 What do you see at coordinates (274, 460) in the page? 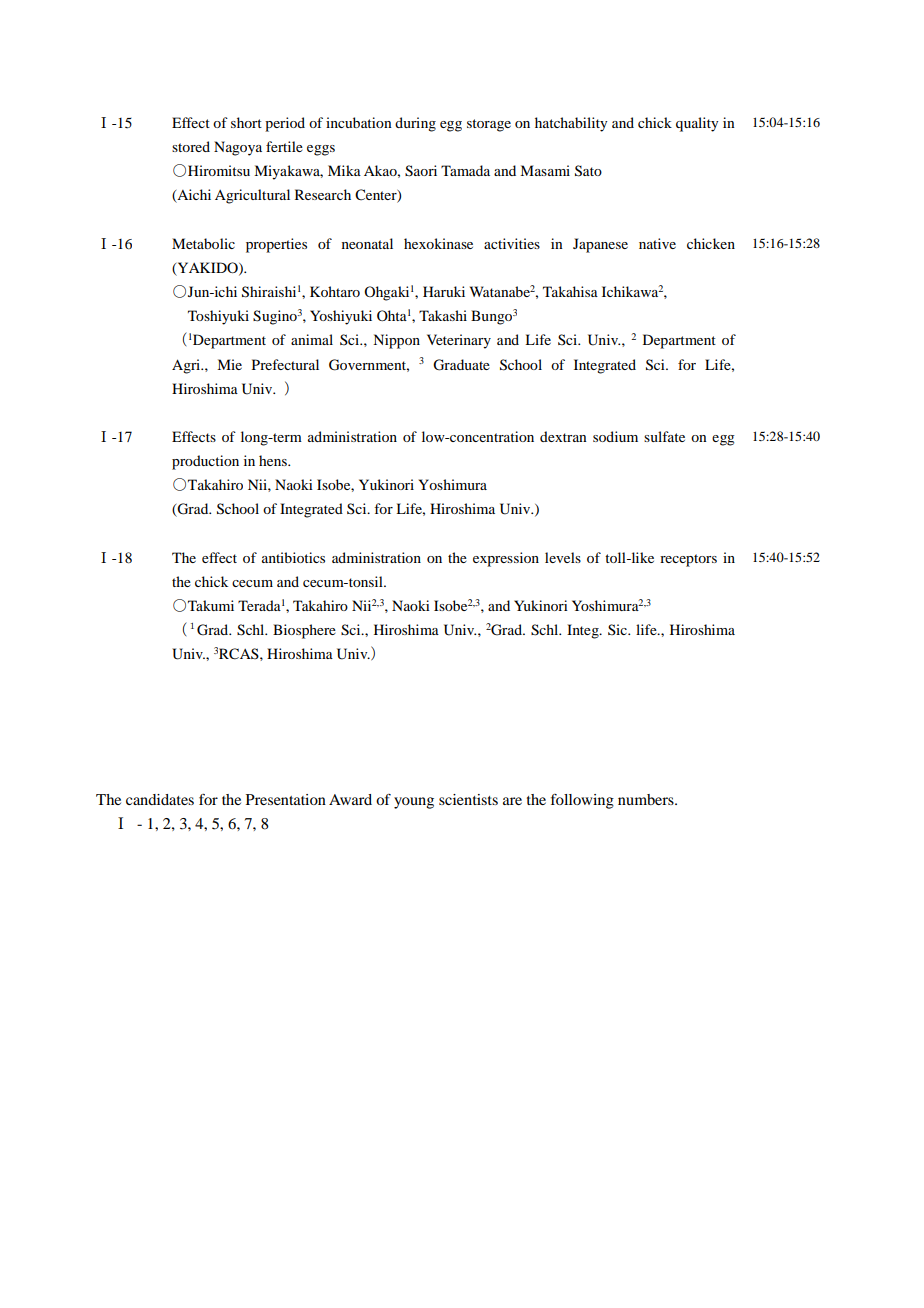
I see `hens` at bounding box center [274, 460].
